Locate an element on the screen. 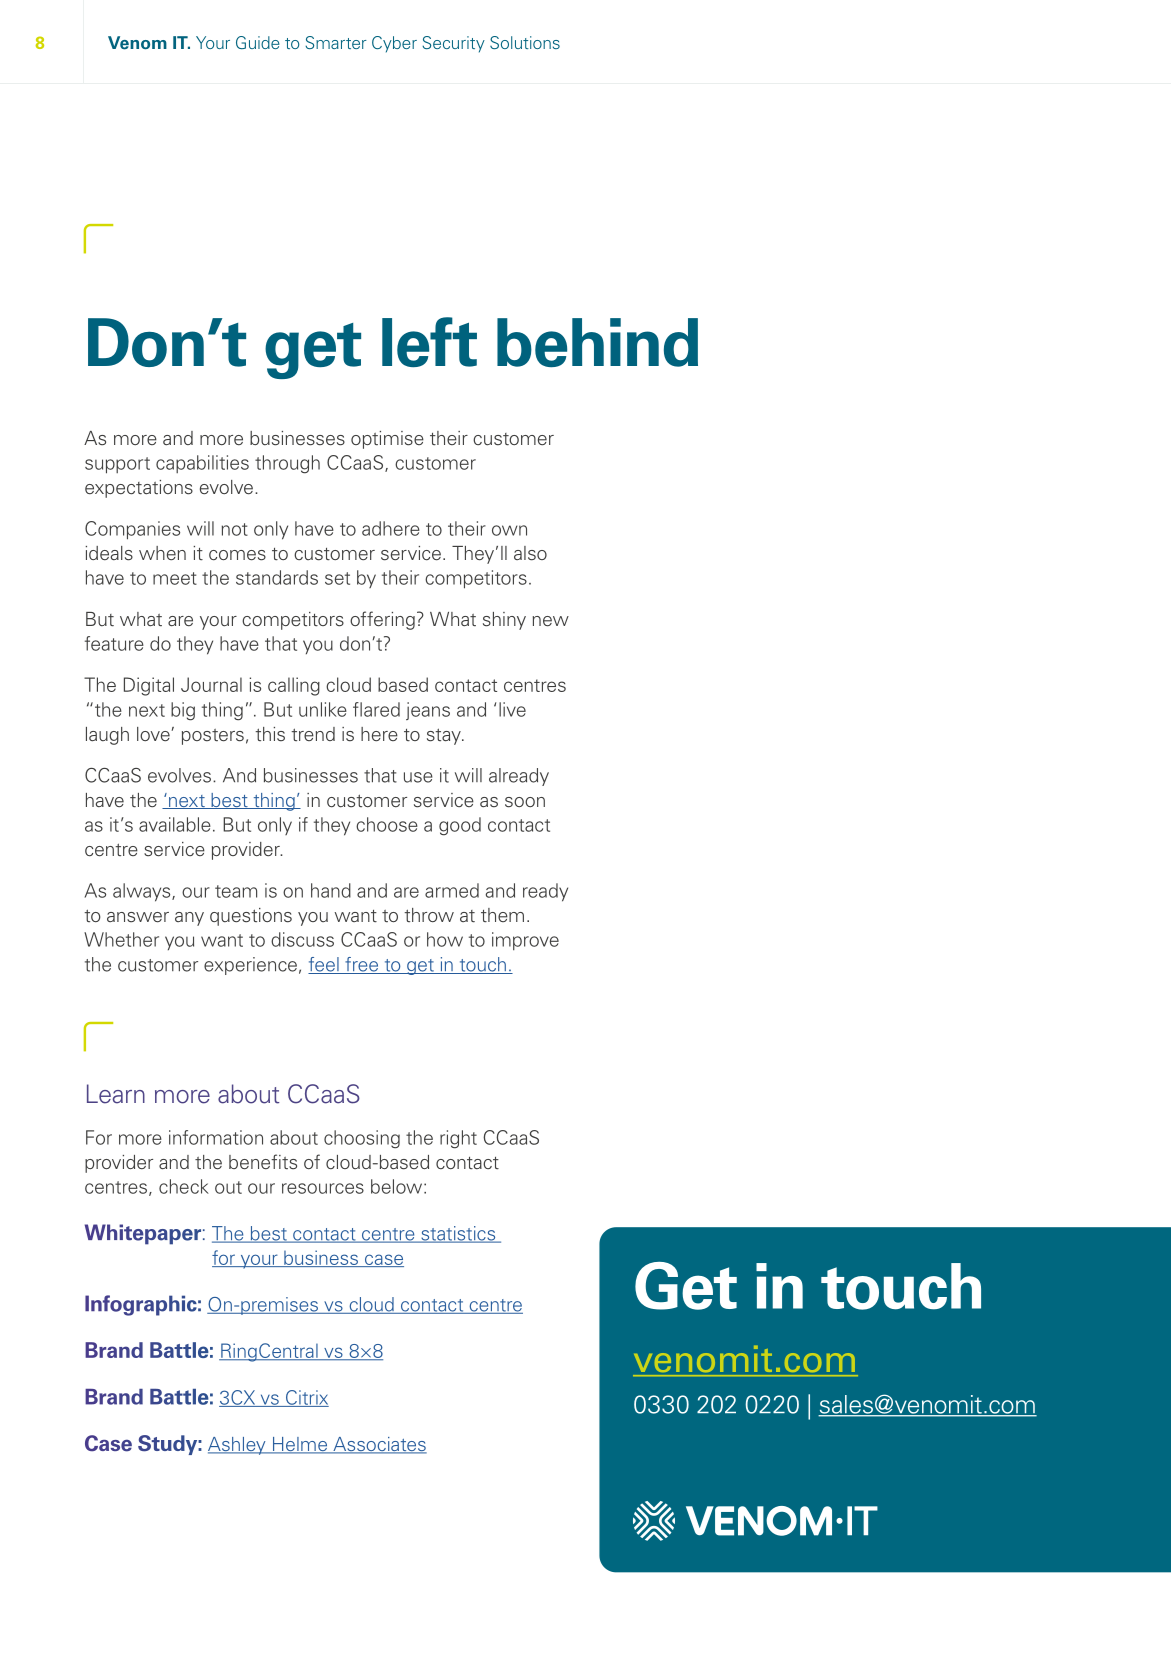 The width and height of the screenshot is (1171, 1656). also is located at coordinates (530, 553).
